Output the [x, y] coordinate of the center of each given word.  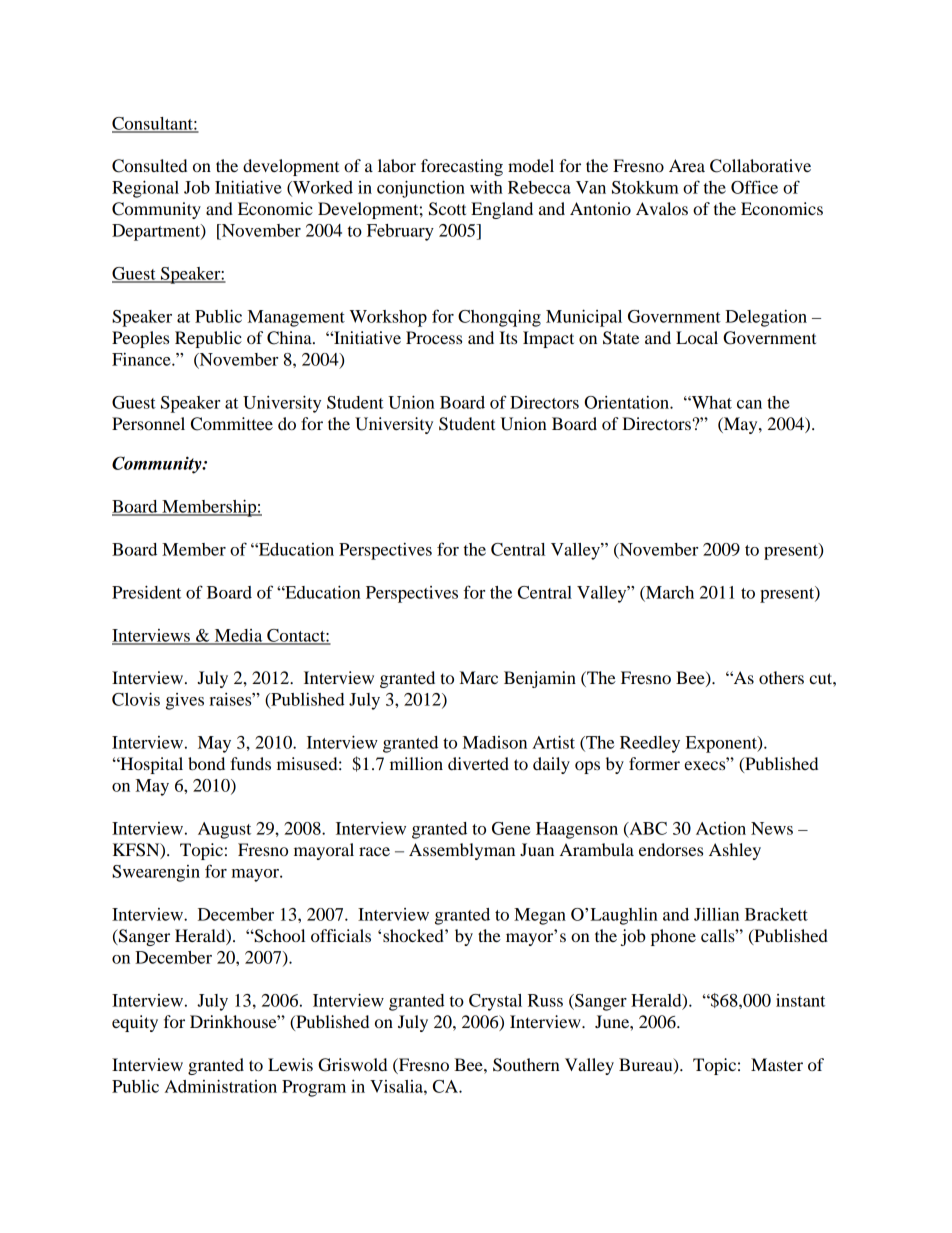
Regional [145, 189]
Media [238, 636]
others [781, 677]
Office [754, 187]
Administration [221, 1086]
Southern [526, 1065]
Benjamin [540, 679]
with [486, 187]
